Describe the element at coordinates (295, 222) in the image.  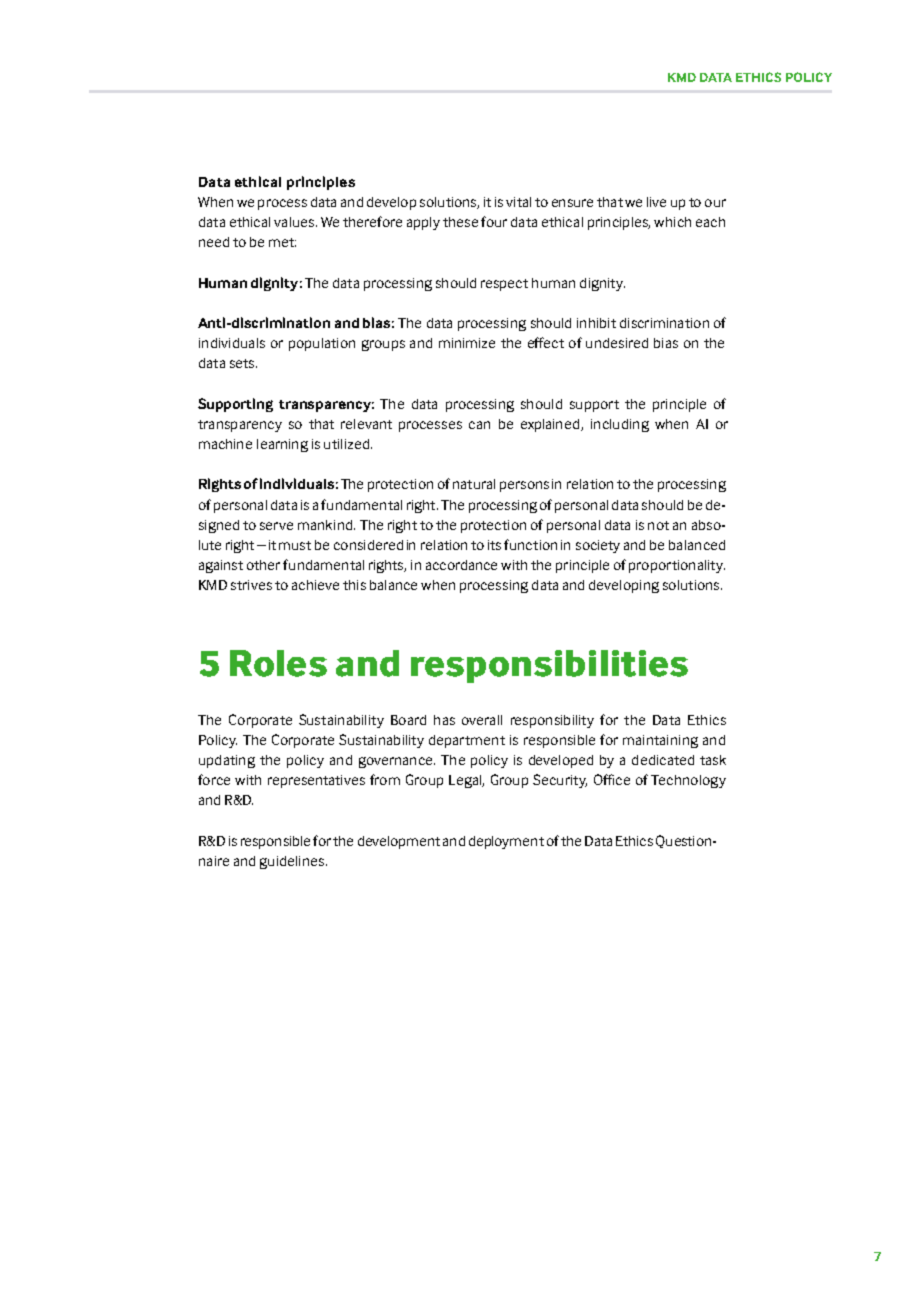
I see `values` at that location.
